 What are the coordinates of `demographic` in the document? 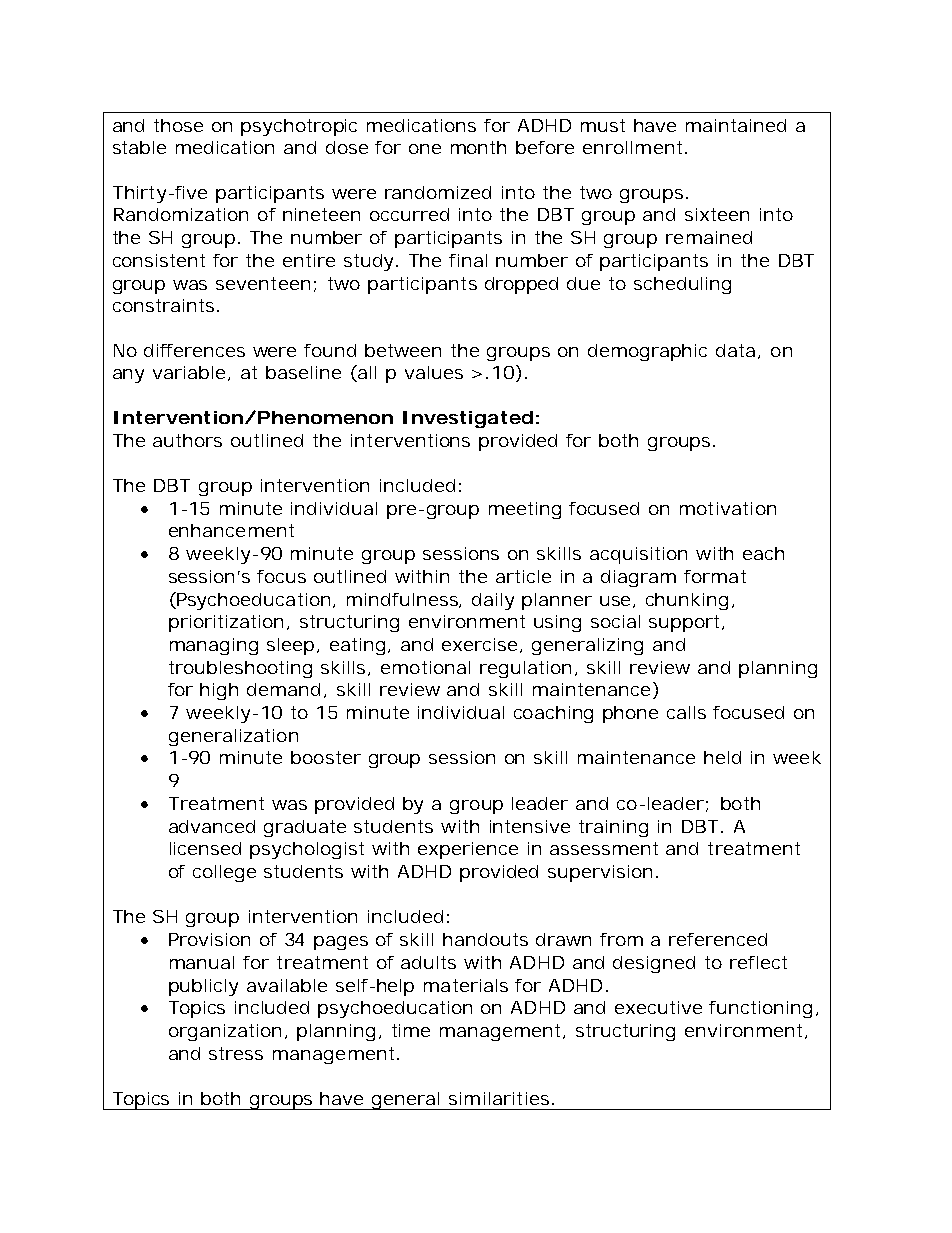 It's located at (647, 352).
